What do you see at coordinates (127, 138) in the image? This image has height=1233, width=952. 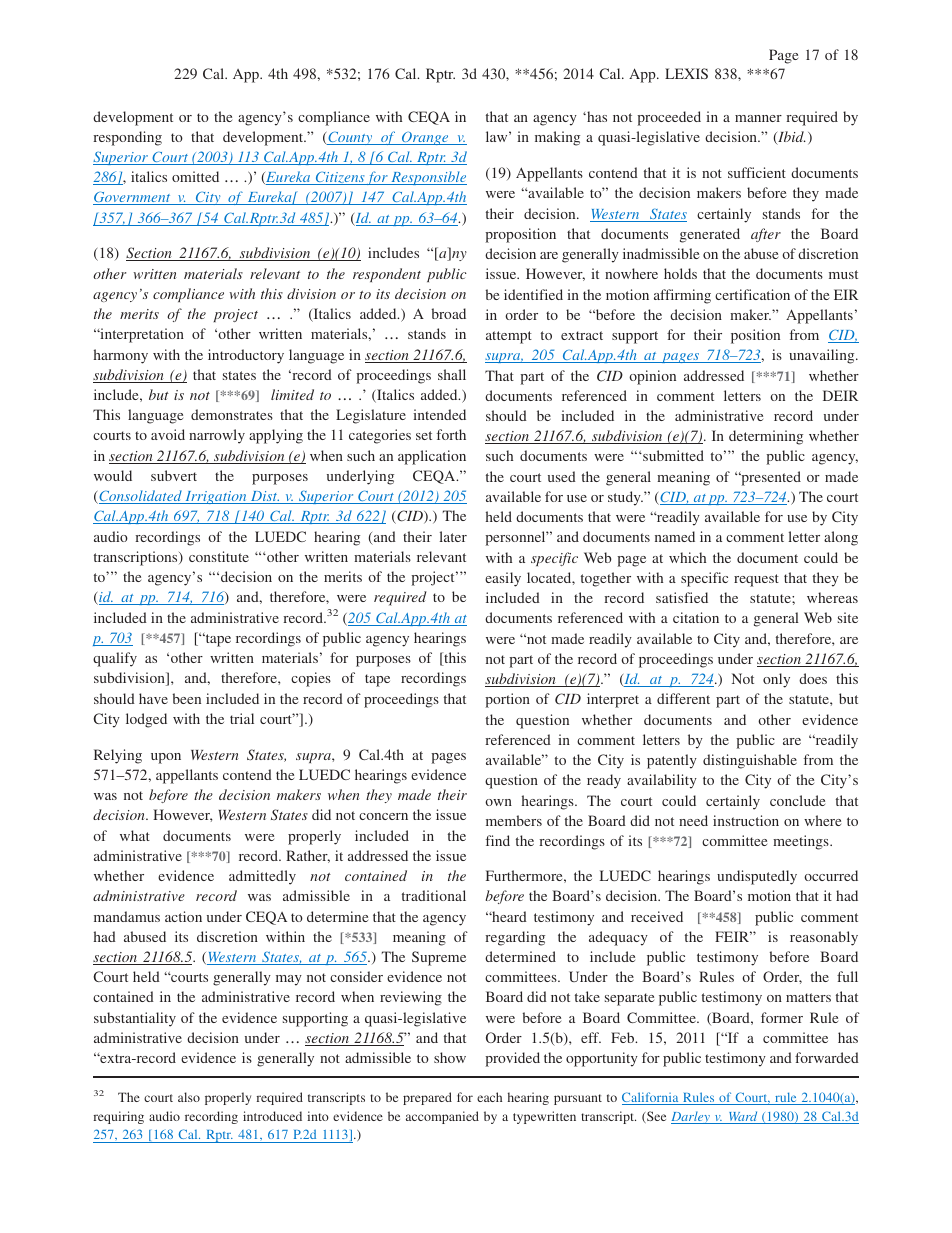 I see `responding` at bounding box center [127, 138].
